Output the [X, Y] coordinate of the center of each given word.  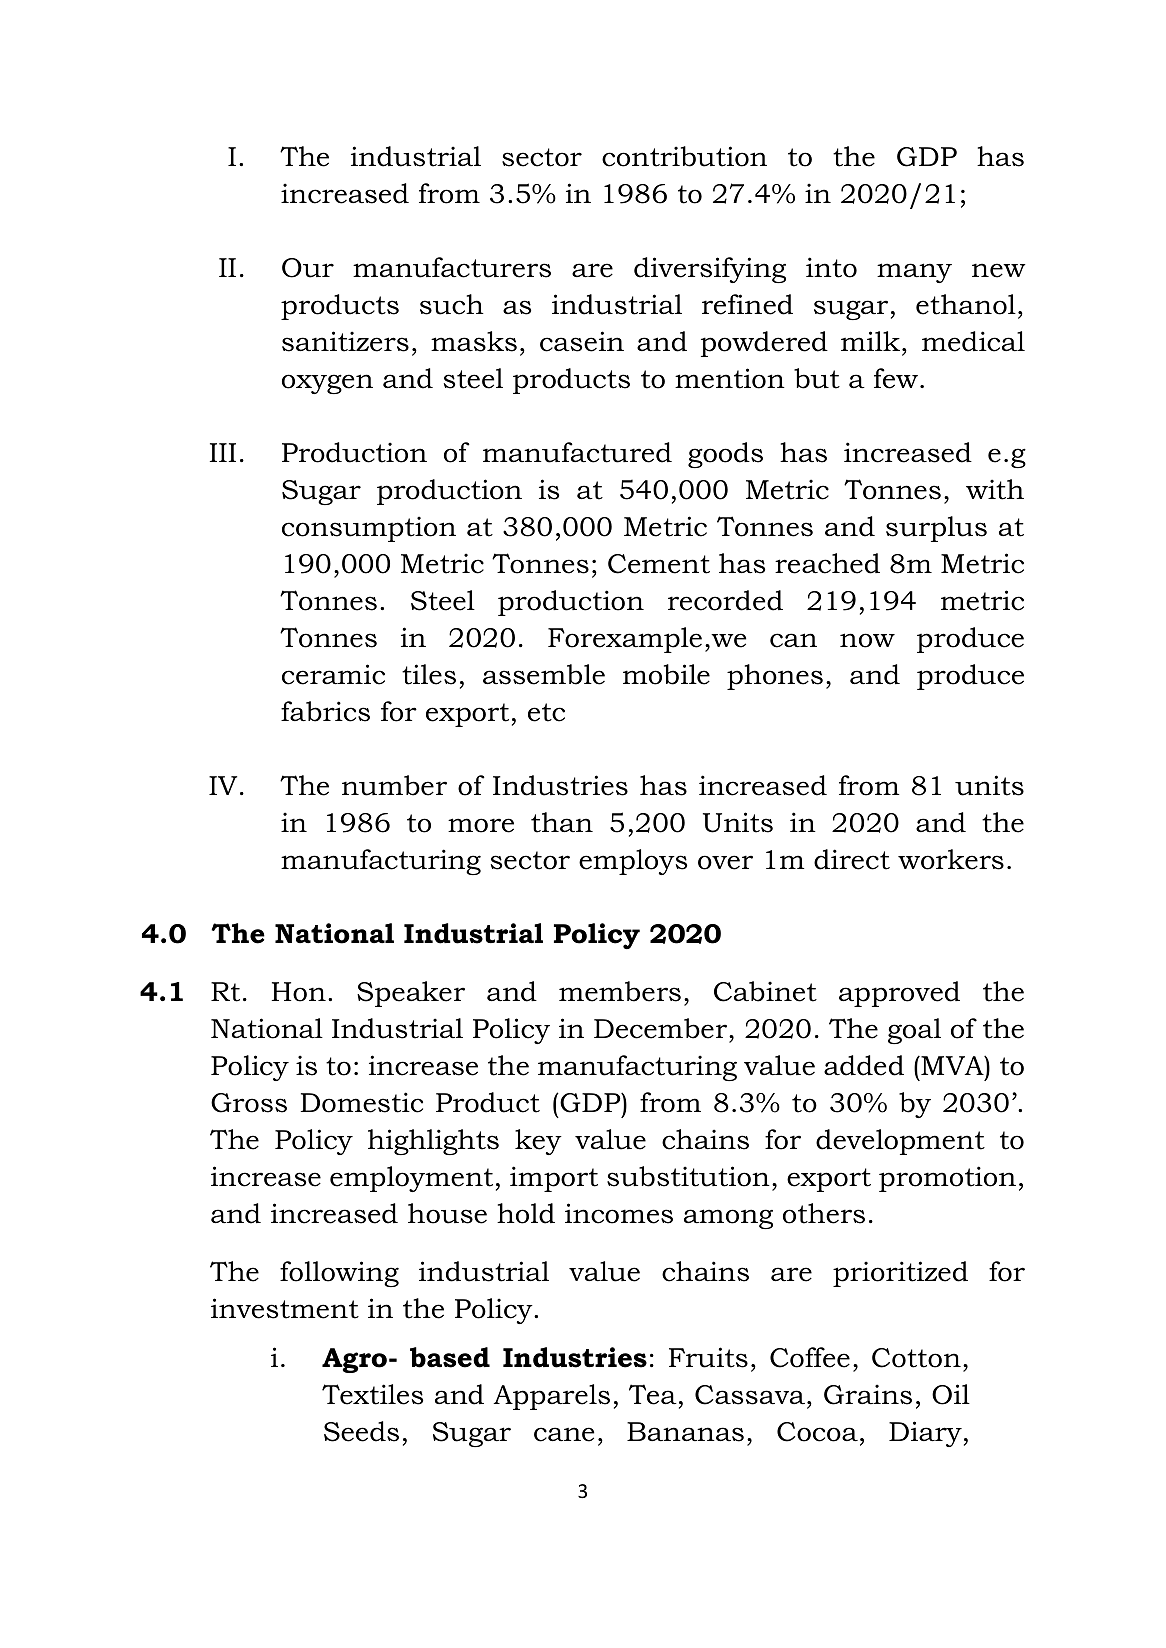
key [538, 1142]
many [914, 273]
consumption [369, 529]
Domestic [362, 1102]
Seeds [361, 1431]
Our [308, 268]
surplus [936, 529]
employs [633, 862]
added [864, 1065]
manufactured [577, 452]
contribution [684, 156]
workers [951, 859]
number [394, 785]
